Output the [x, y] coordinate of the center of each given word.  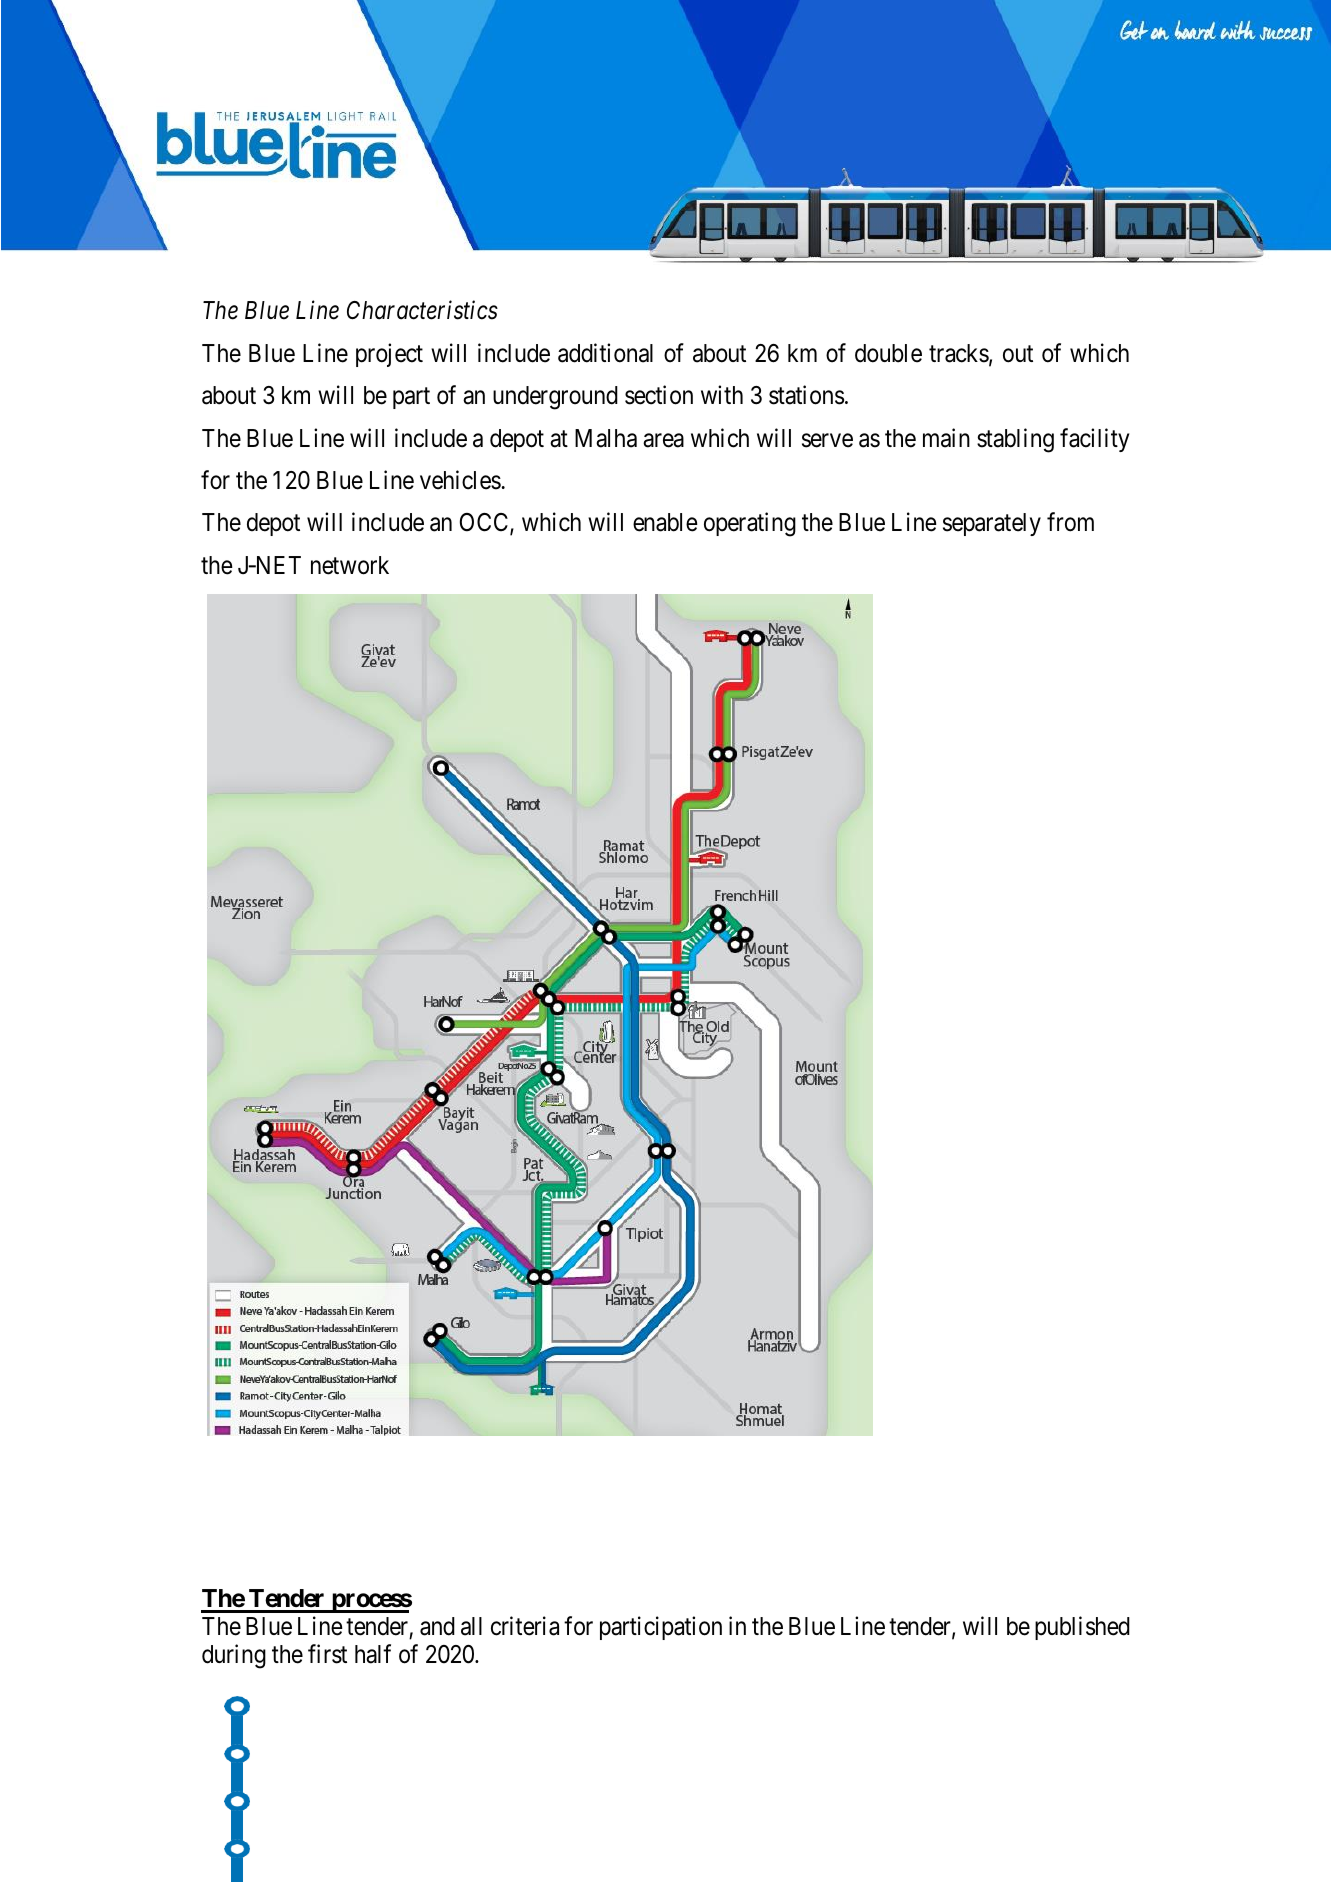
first [327, 1654]
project [389, 355]
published [1082, 1628]
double [888, 353]
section [659, 395]
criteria [525, 1626]
